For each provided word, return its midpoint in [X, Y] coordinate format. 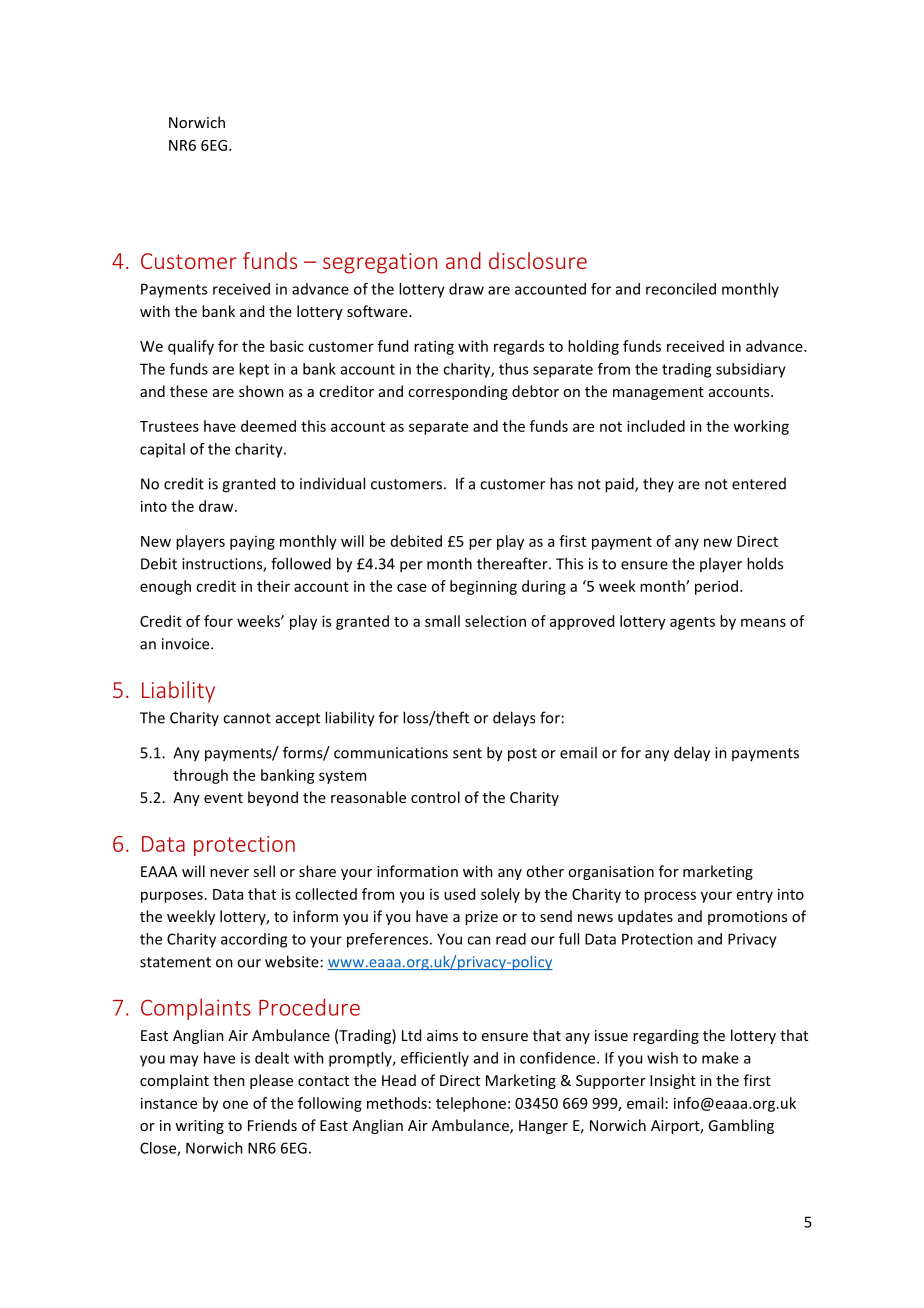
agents [692, 623]
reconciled [681, 289]
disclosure [538, 260]
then [229, 1080]
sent [467, 753]
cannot [247, 718]
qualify [191, 347]
